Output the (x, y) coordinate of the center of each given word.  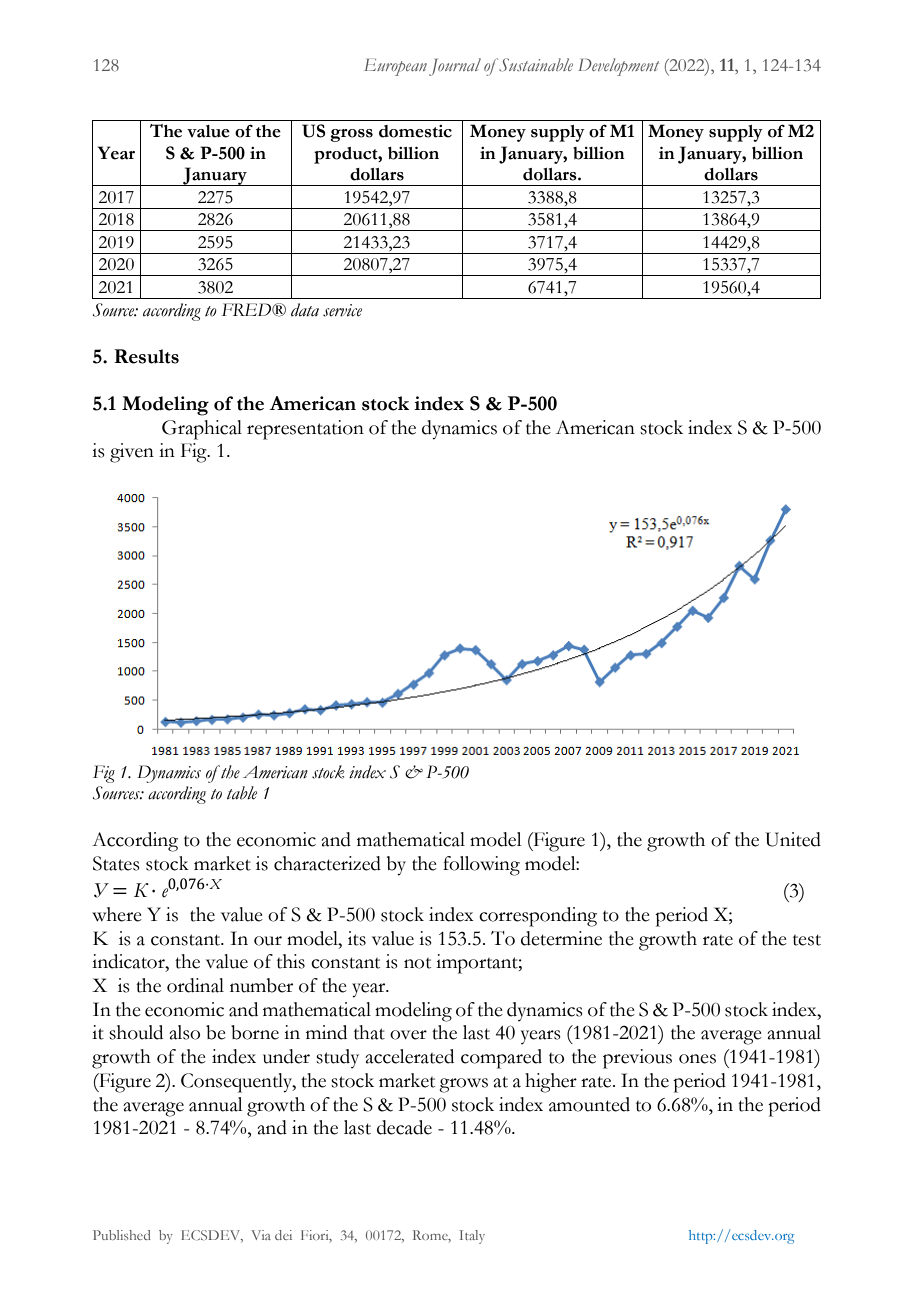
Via (261, 1235)
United (793, 839)
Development (618, 67)
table (242, 793)
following (481, 866)
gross (351, 135)
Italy (472, 1237)
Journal (455, 67)
